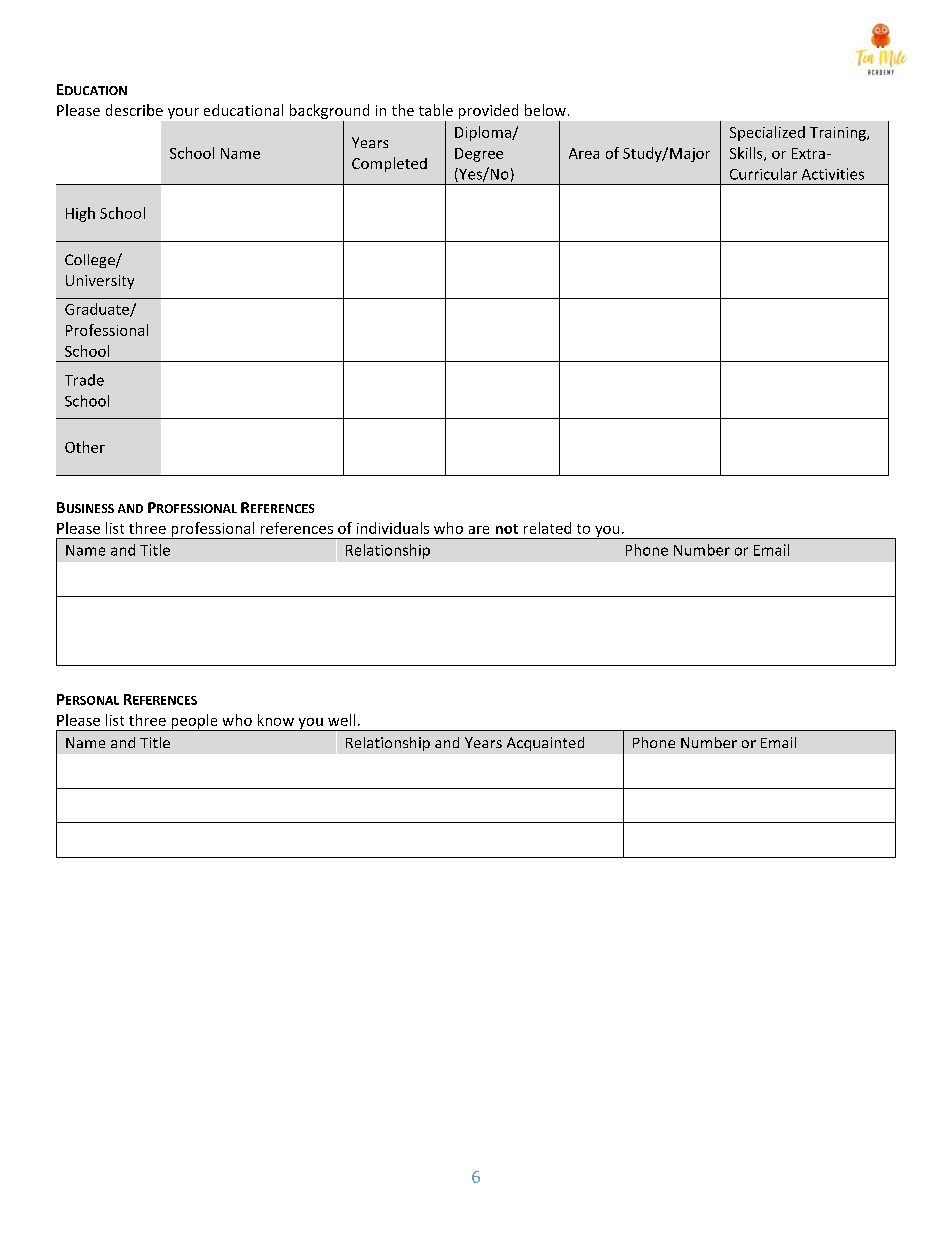 The width and height of the document is (952, 1233). I want to click on Acquainted, so click(545, 744).
